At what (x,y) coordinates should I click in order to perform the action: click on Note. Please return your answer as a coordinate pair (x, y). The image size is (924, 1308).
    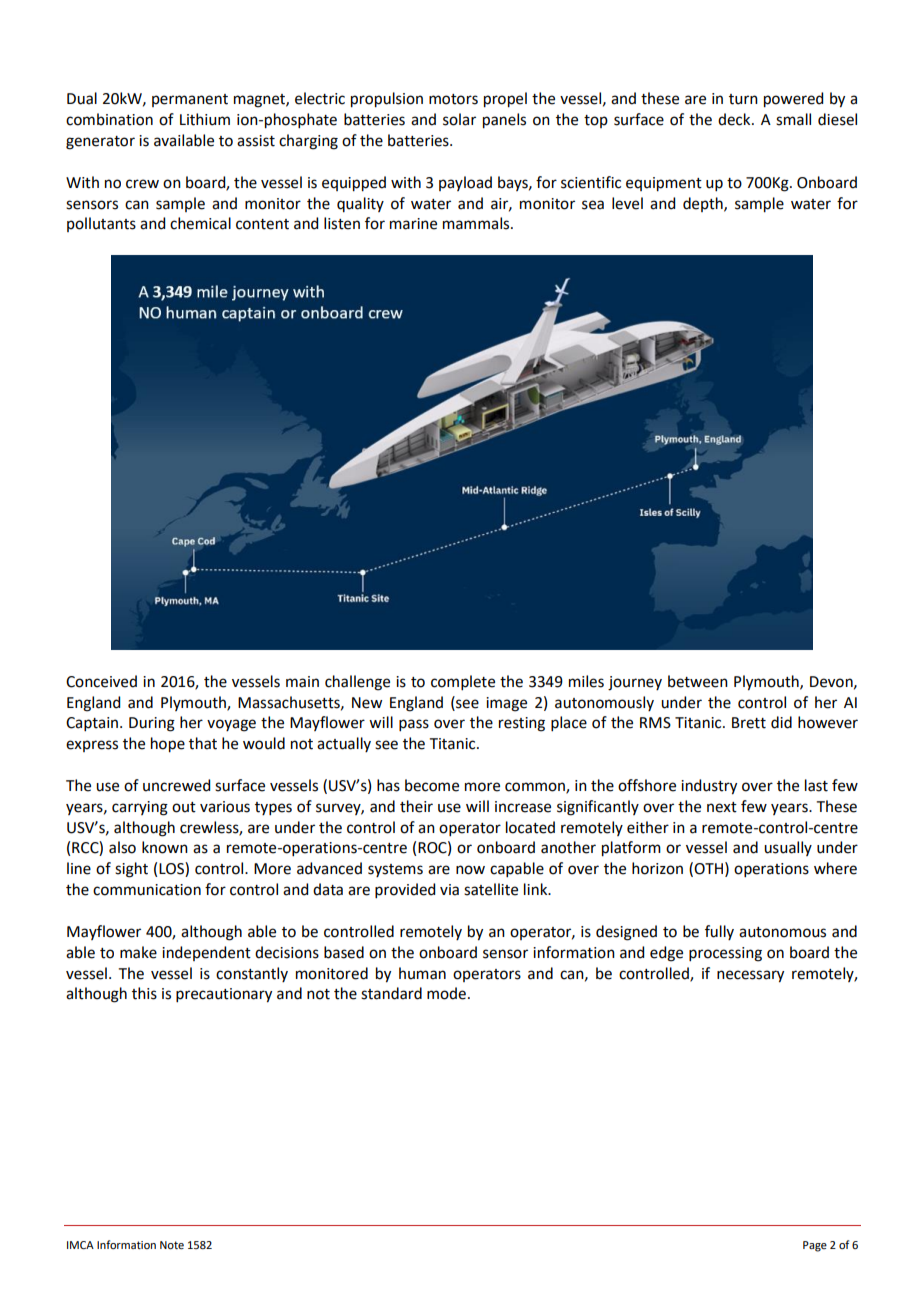
    Looking at the image, I should click on (172, 1245).
